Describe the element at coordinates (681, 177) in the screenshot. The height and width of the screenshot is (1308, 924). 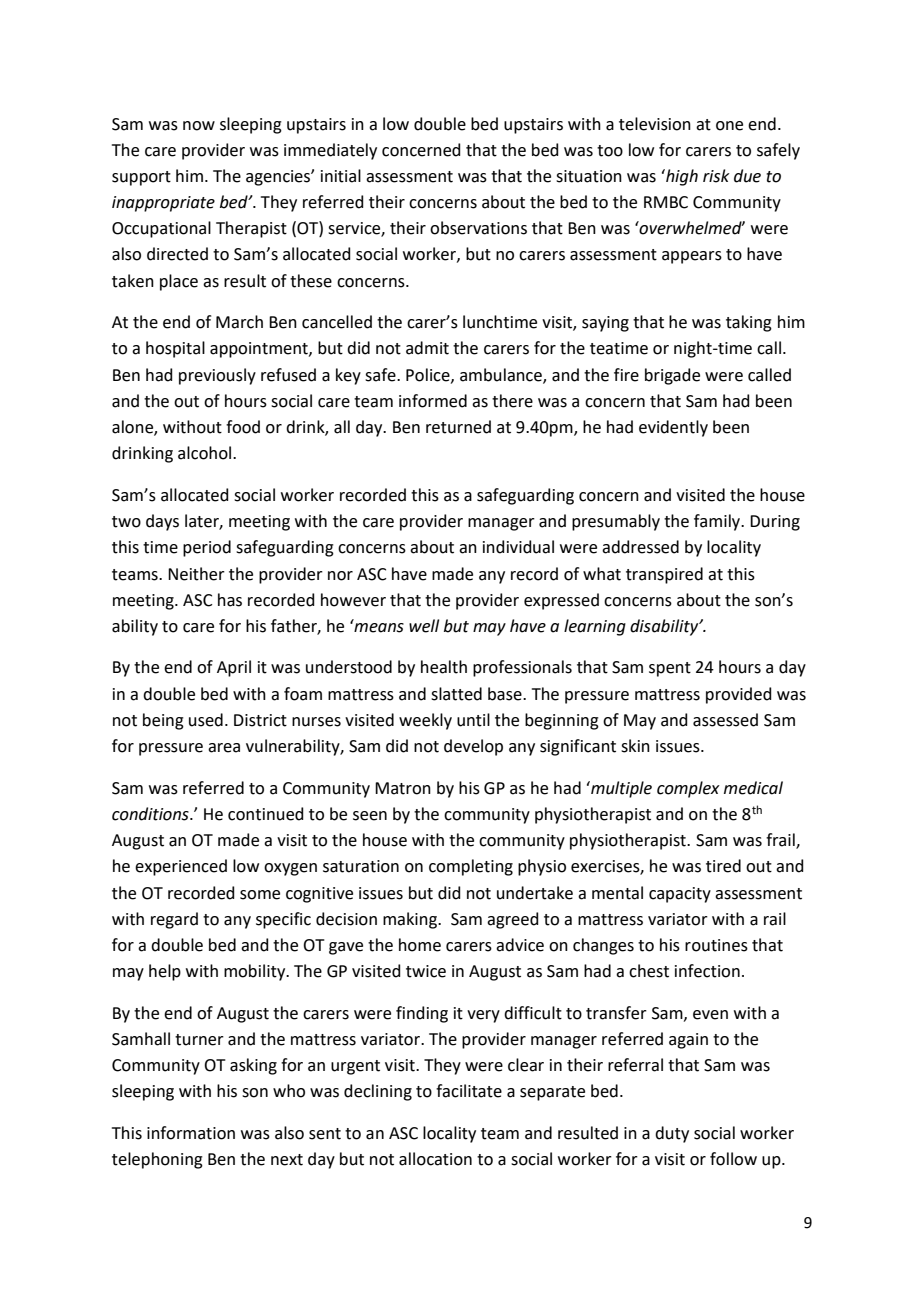
I see `high` at that location.
